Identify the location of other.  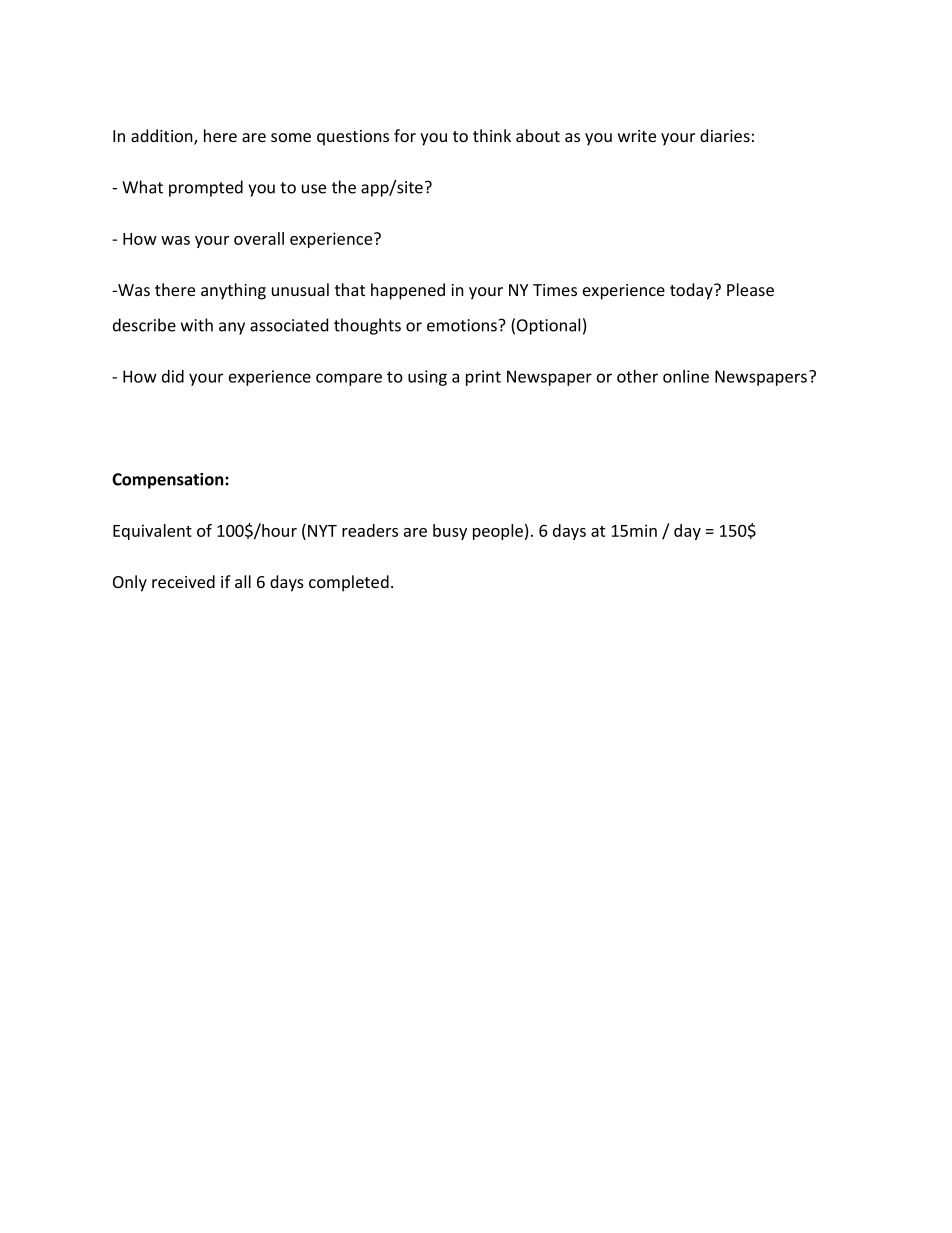
(637, 376).
